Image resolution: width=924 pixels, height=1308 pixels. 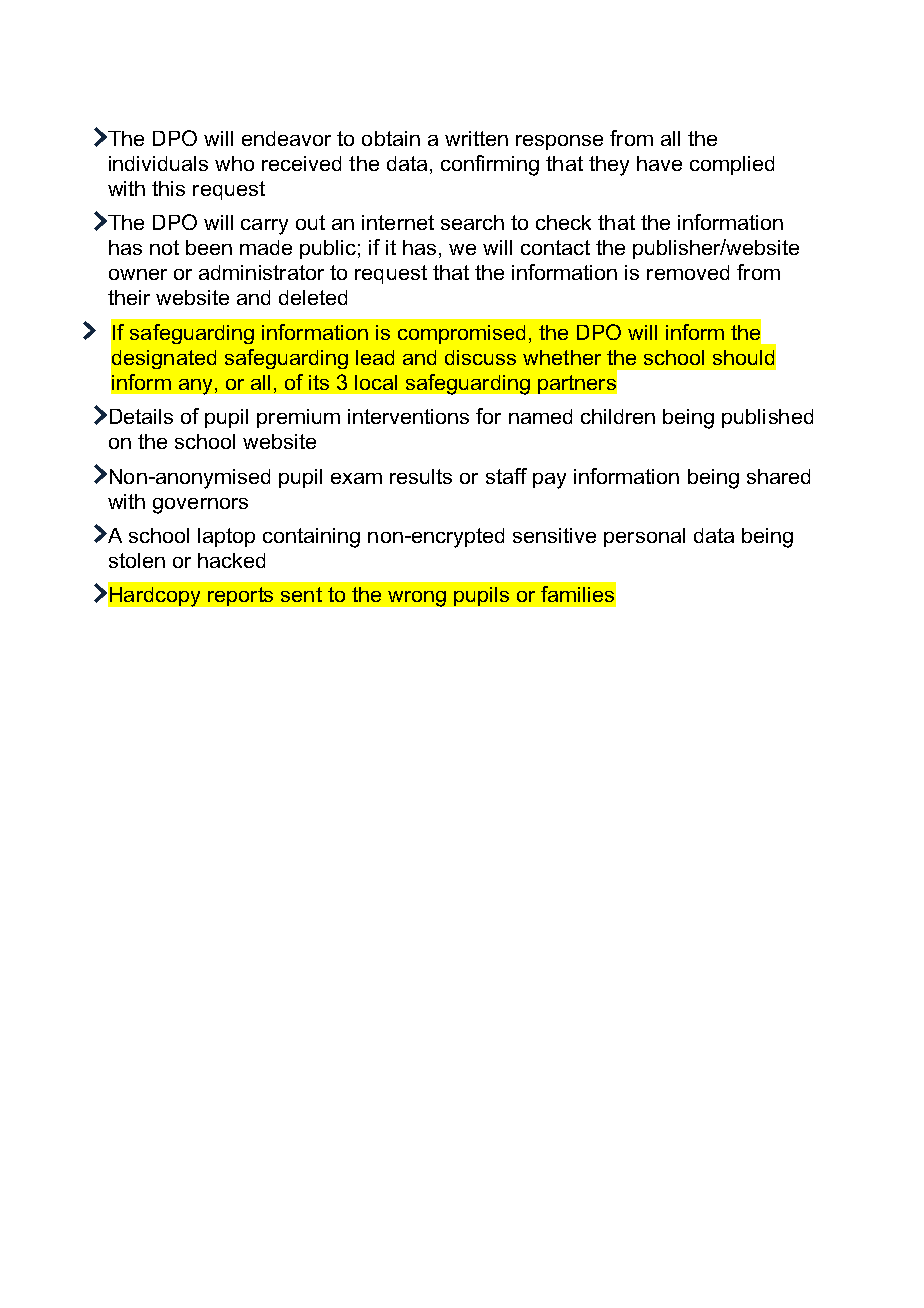 I want to click on wrong, so click(x=417, y=599).
